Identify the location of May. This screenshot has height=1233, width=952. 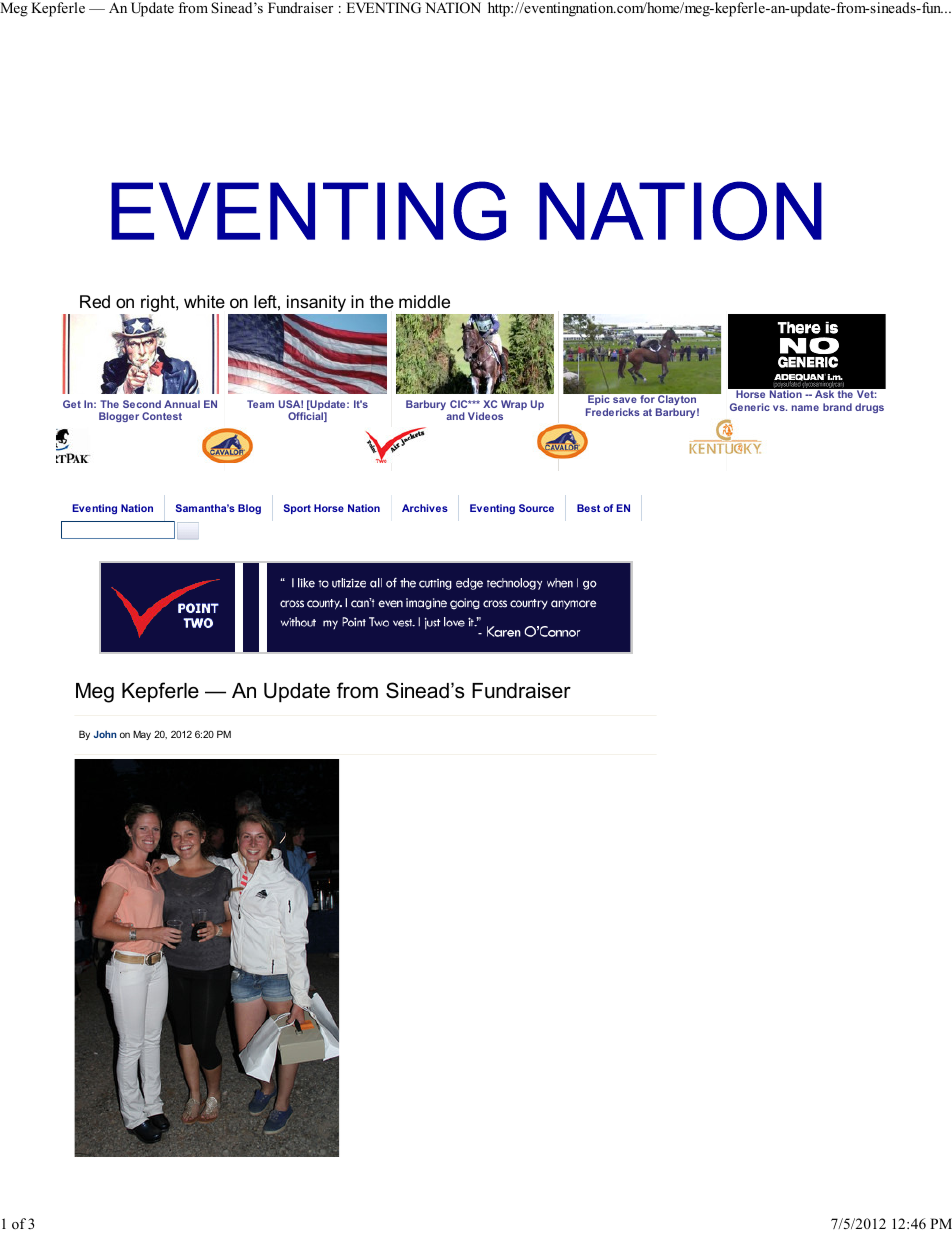
(142, 735).
